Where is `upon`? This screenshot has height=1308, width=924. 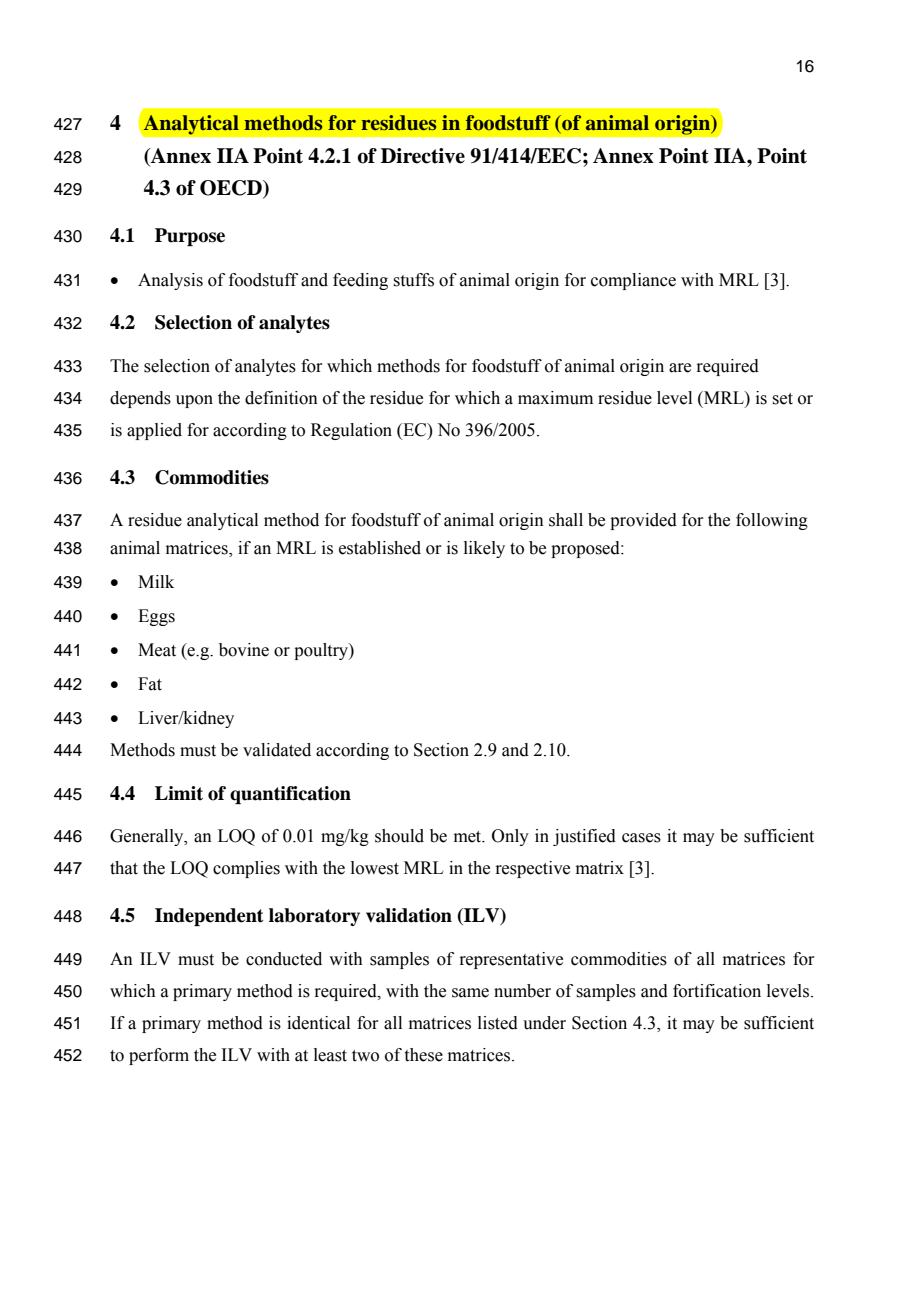 upon is located at coordinates (194, 401).
